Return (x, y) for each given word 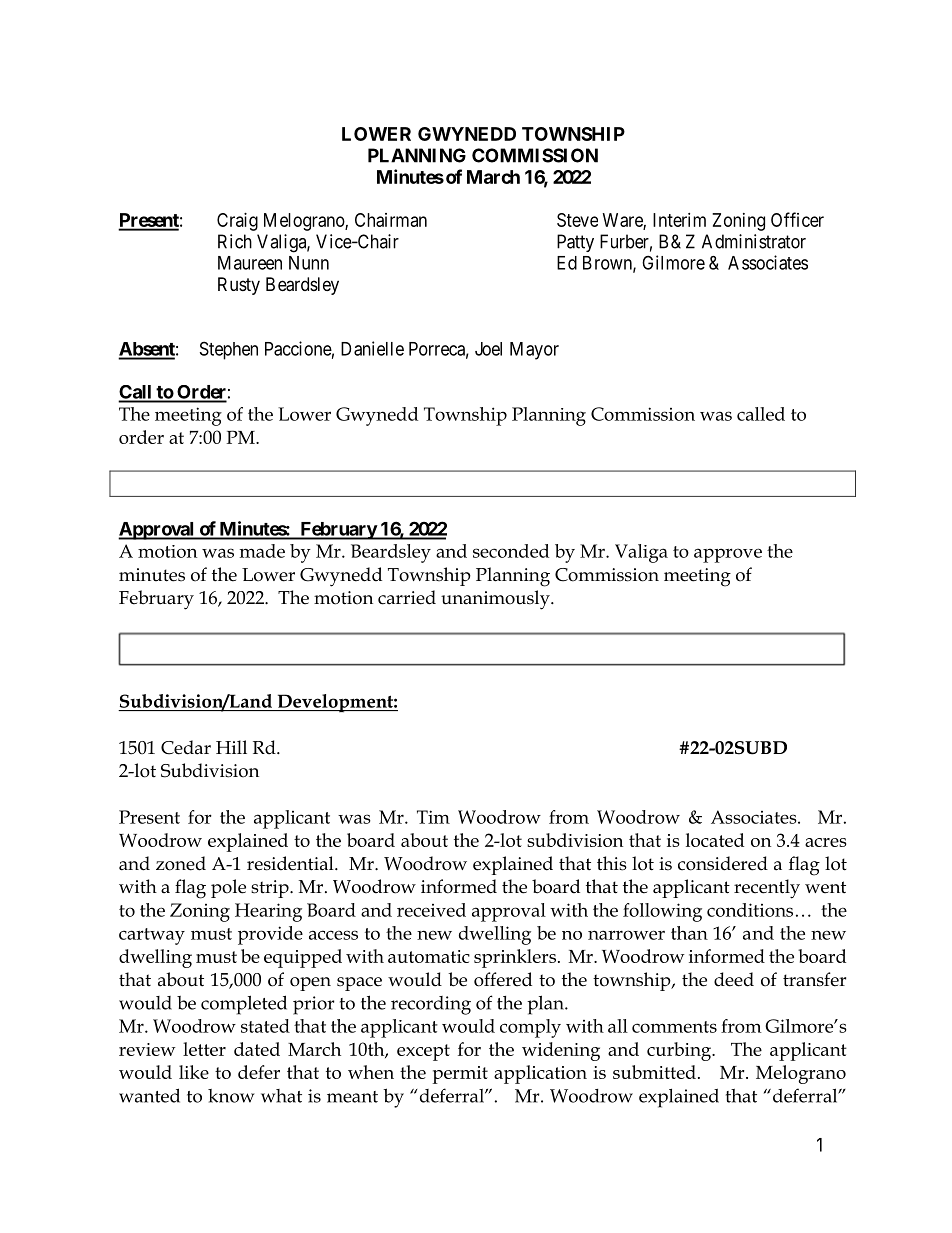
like (194, 1072)
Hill (231, 747)
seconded (511, 551)
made (262, 551)
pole (228, 888)
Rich (235, 241)
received (431, 910)
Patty (575, 243)
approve (728, 555)
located (715, 840)
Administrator (754, 241)
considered (723, 863)
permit (460, 1075)
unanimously (496, 600)
